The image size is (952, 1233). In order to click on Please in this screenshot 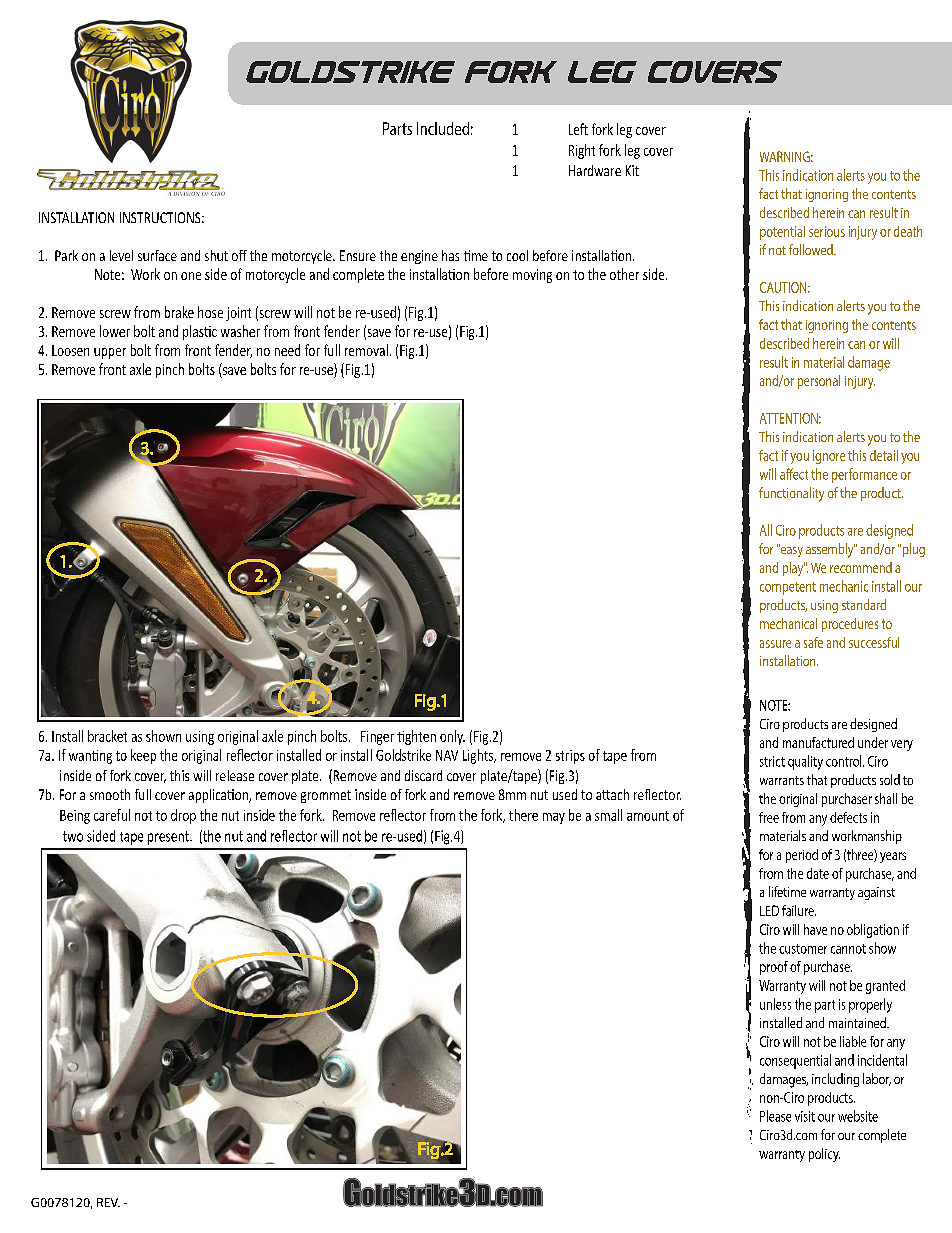, I will do `click(775, 1116)`.
